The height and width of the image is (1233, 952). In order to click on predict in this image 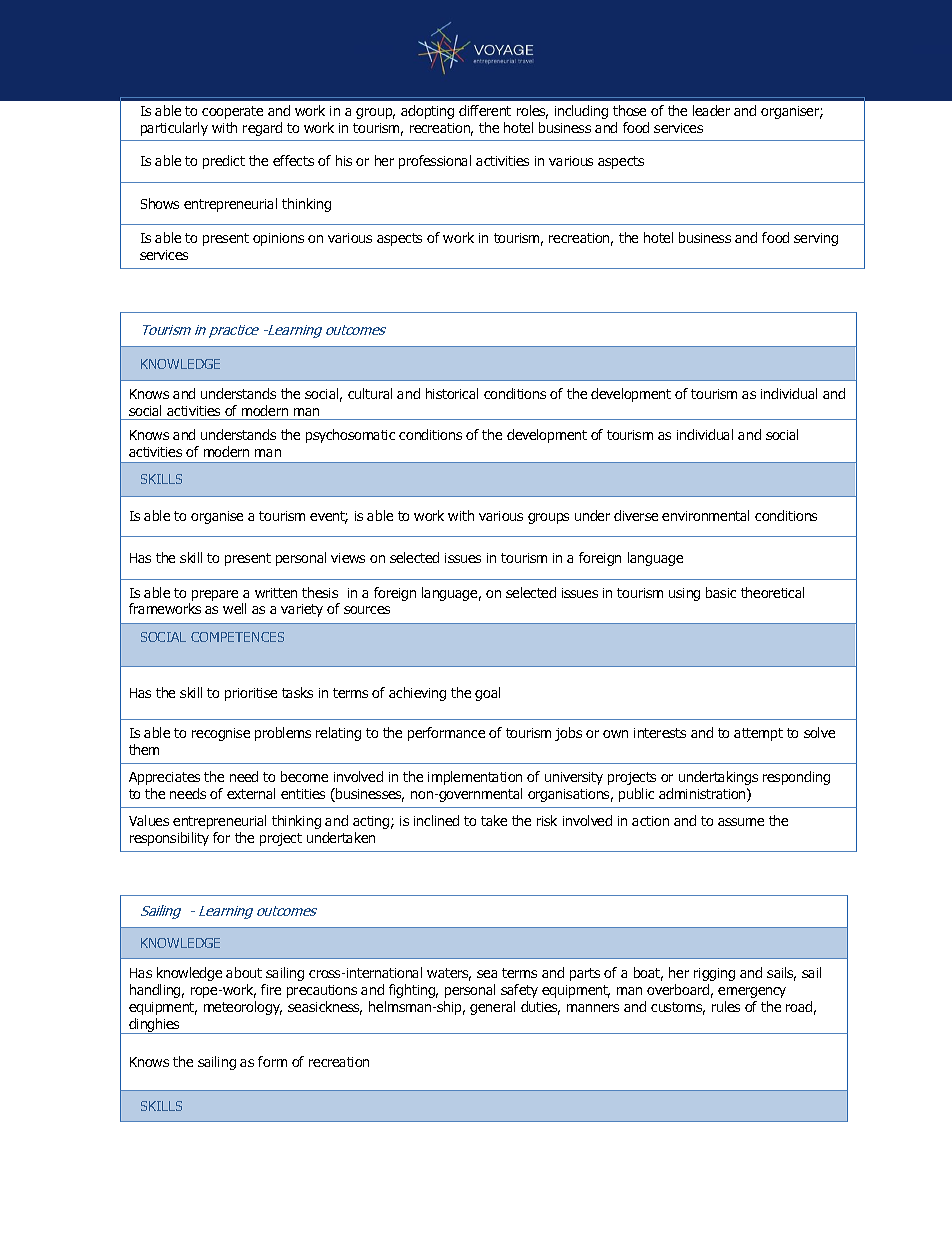, I will do `click(224, 162)`.
